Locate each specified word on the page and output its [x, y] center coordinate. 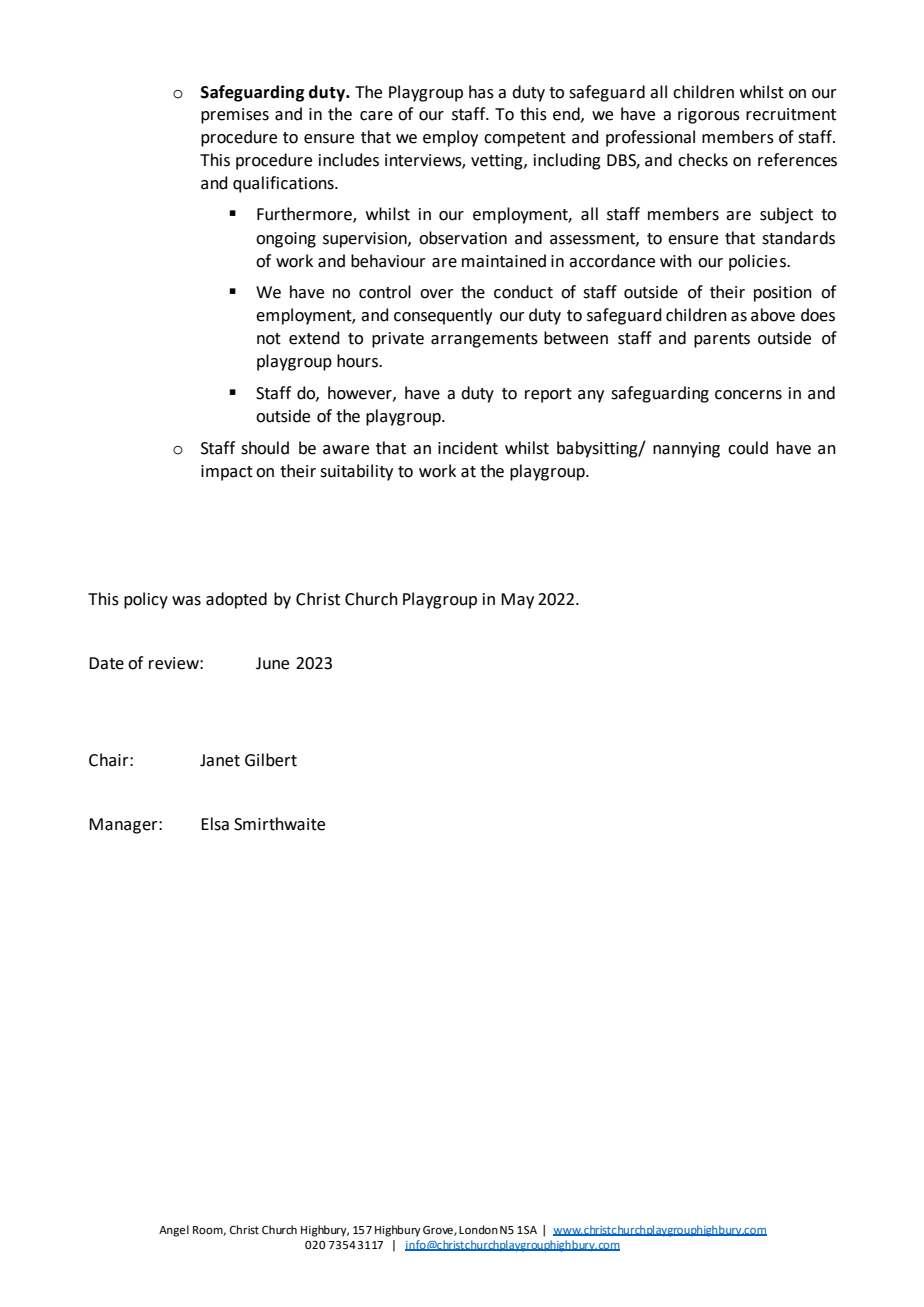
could [748, 448]
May [517, 601]
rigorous [709, 116]
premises [235, 116]
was [186, 601]
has [481, 92]
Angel [174, 1231]
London [478, 1230]
